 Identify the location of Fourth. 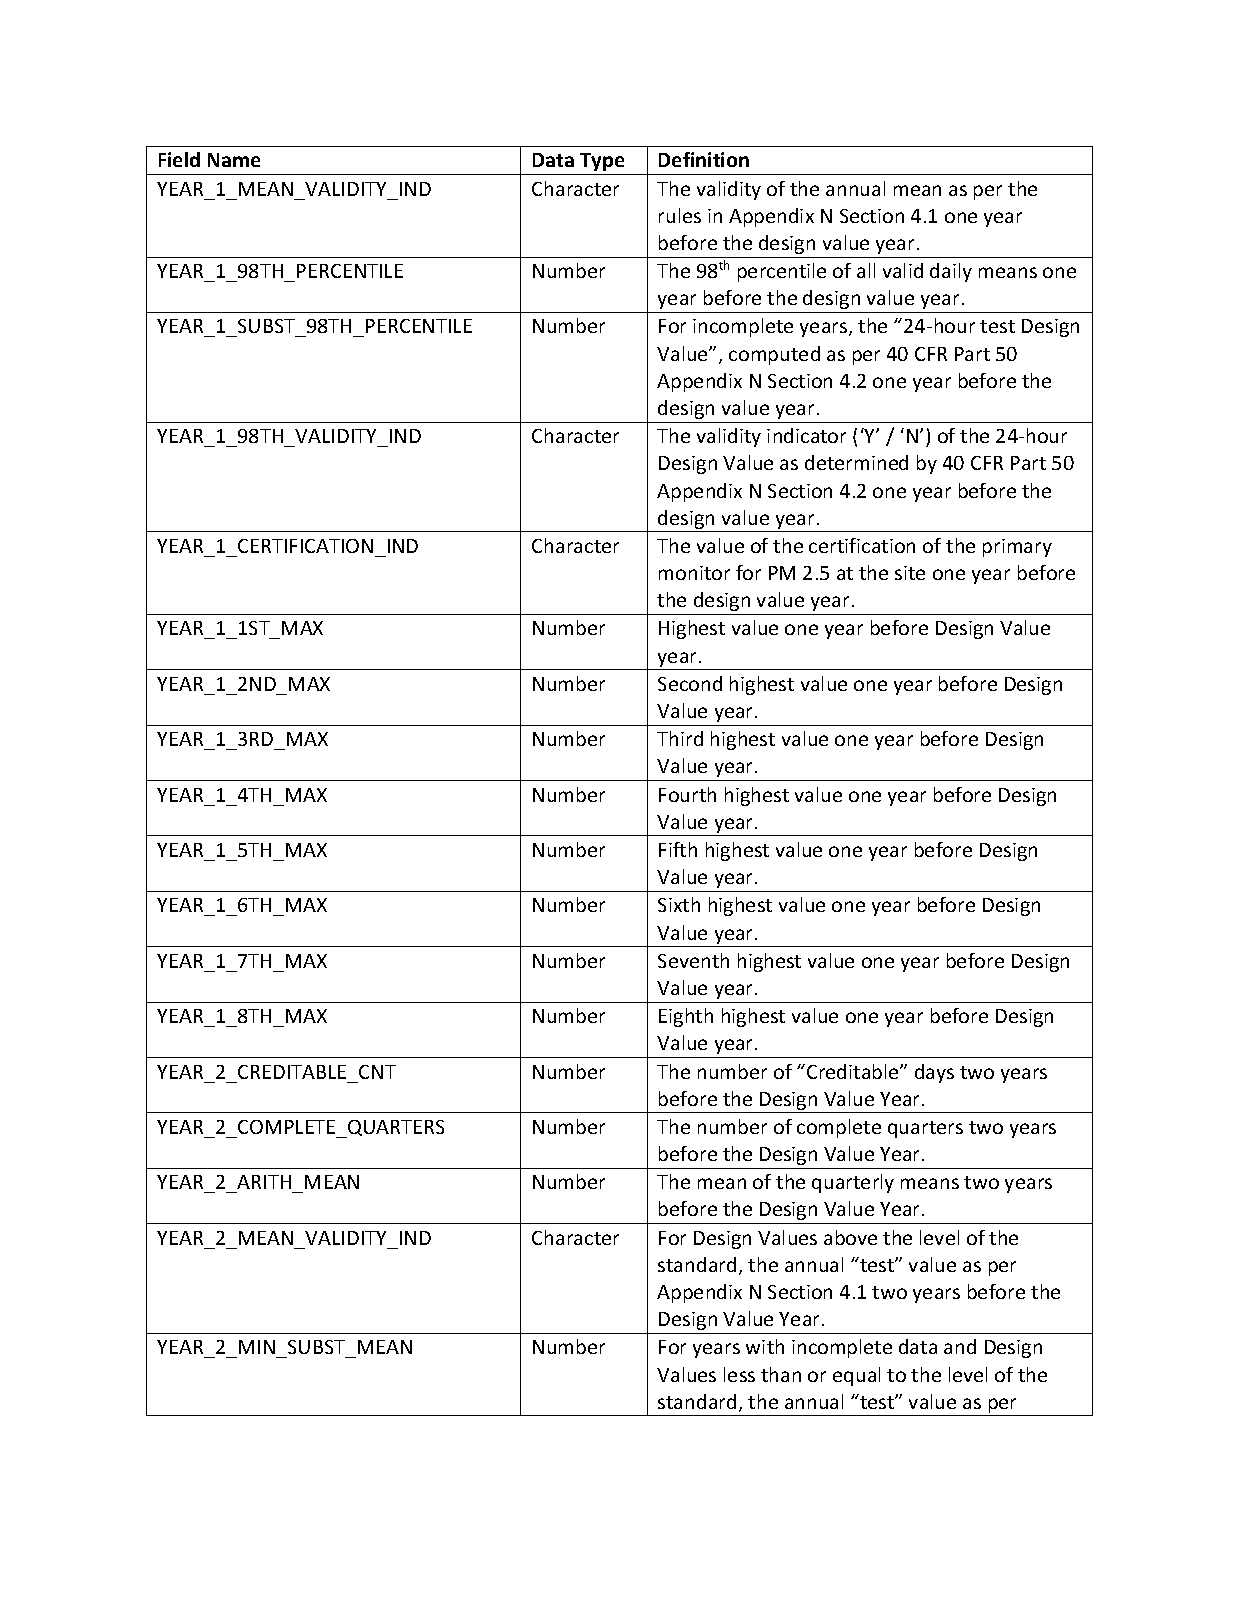
(687, 794).
